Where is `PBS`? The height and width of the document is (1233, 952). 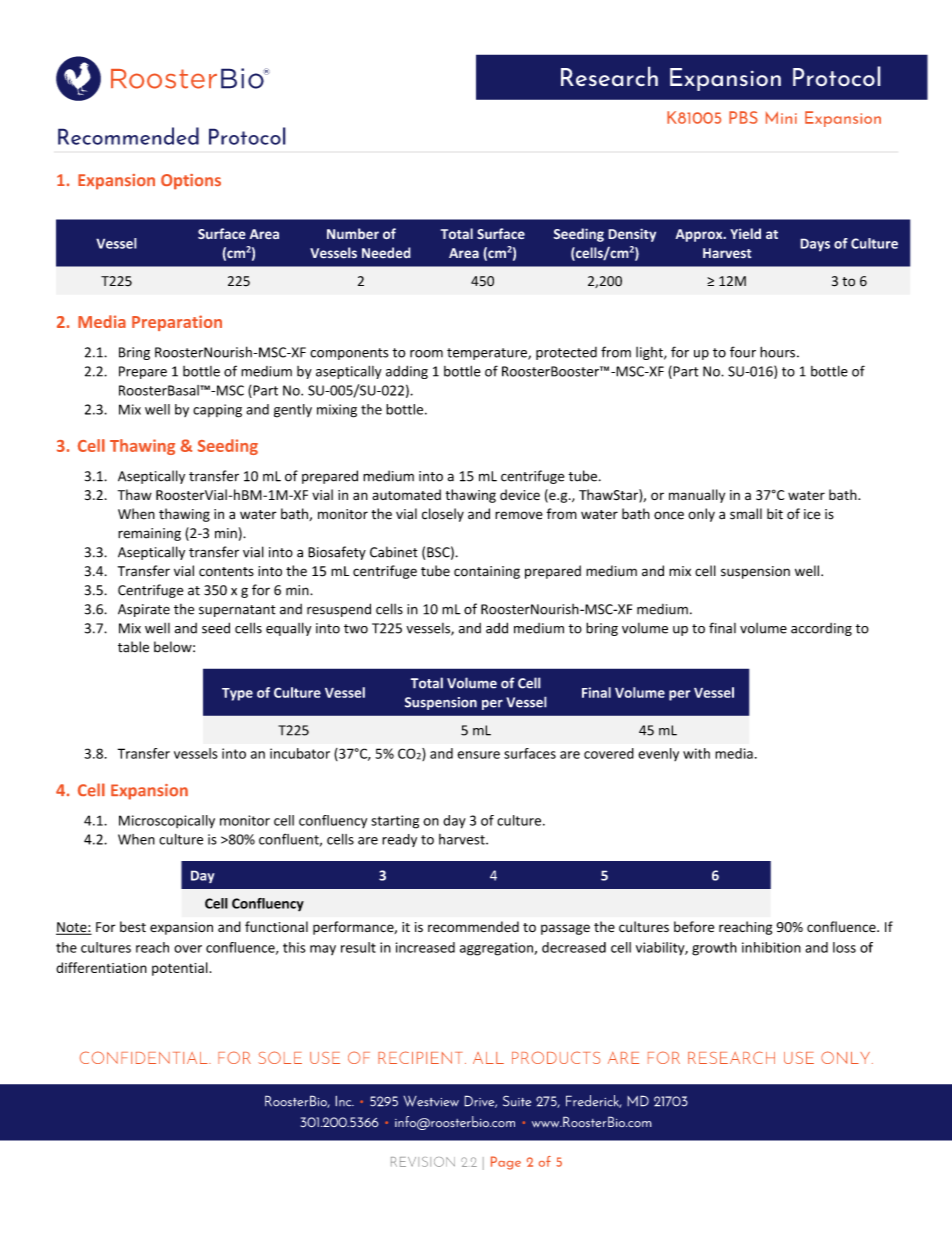 PBS is located at coordinates (743, 117).
